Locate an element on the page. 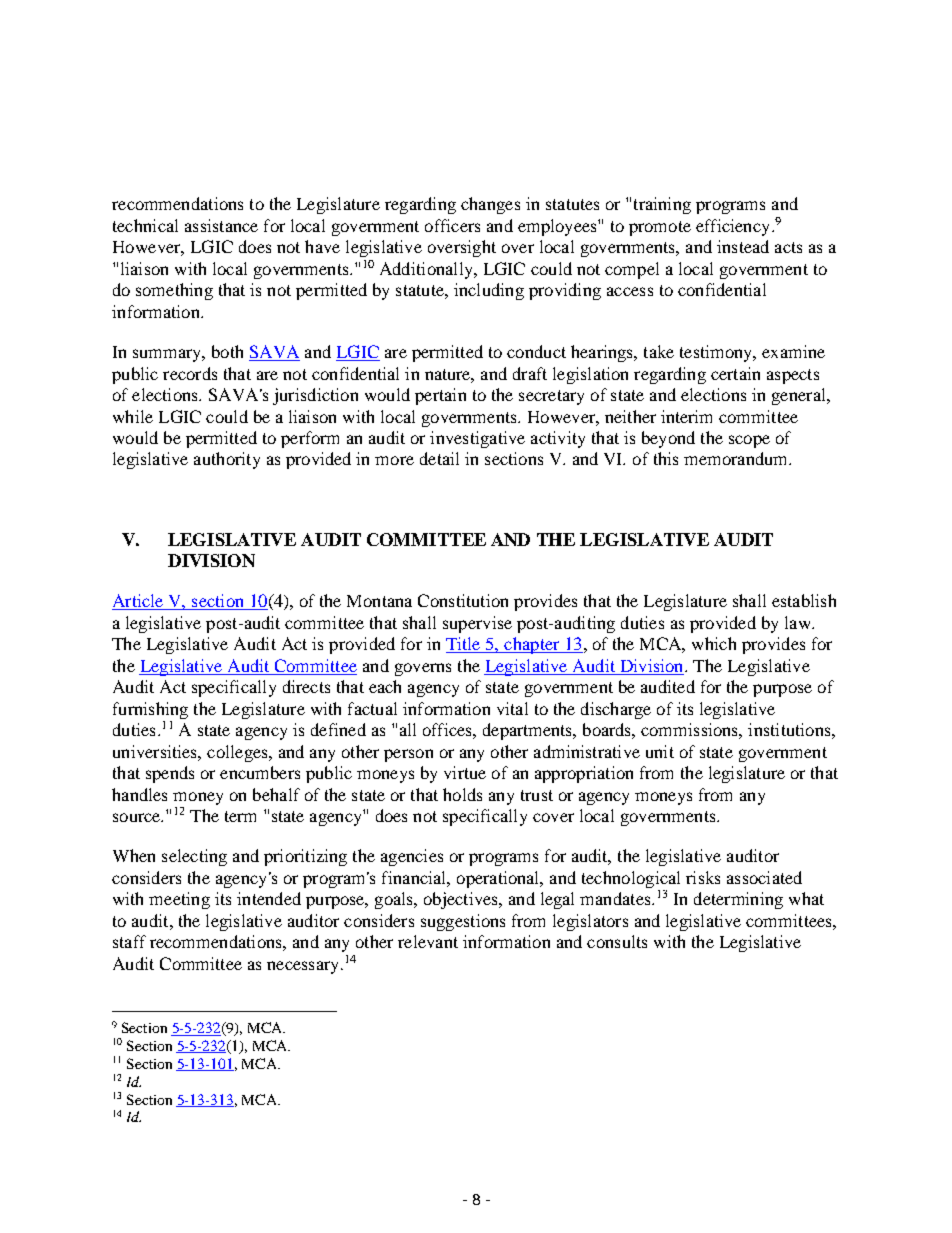 The image size is (952, 1233). Constitution is located at coordinates (463, 600).
